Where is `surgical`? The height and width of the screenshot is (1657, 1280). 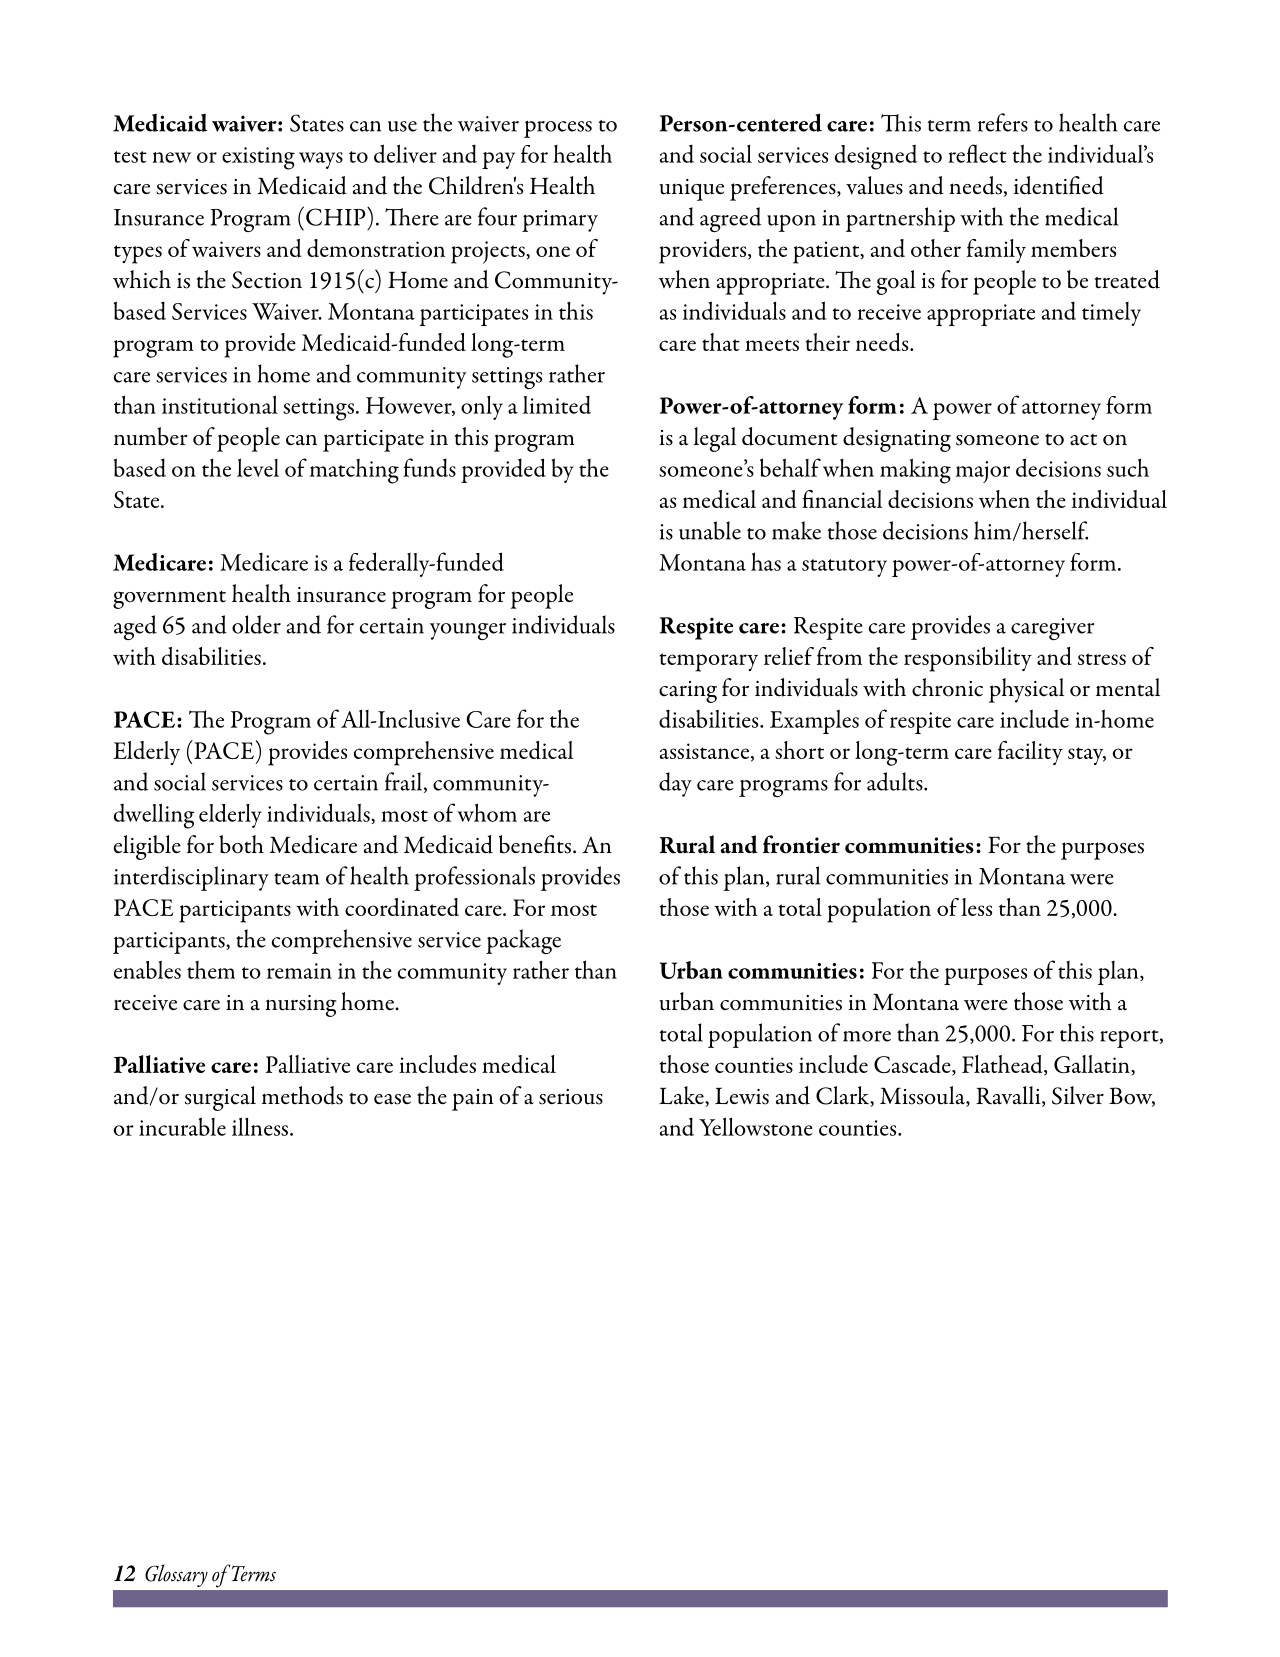 surgical is located at coordinates (220, 1098).
